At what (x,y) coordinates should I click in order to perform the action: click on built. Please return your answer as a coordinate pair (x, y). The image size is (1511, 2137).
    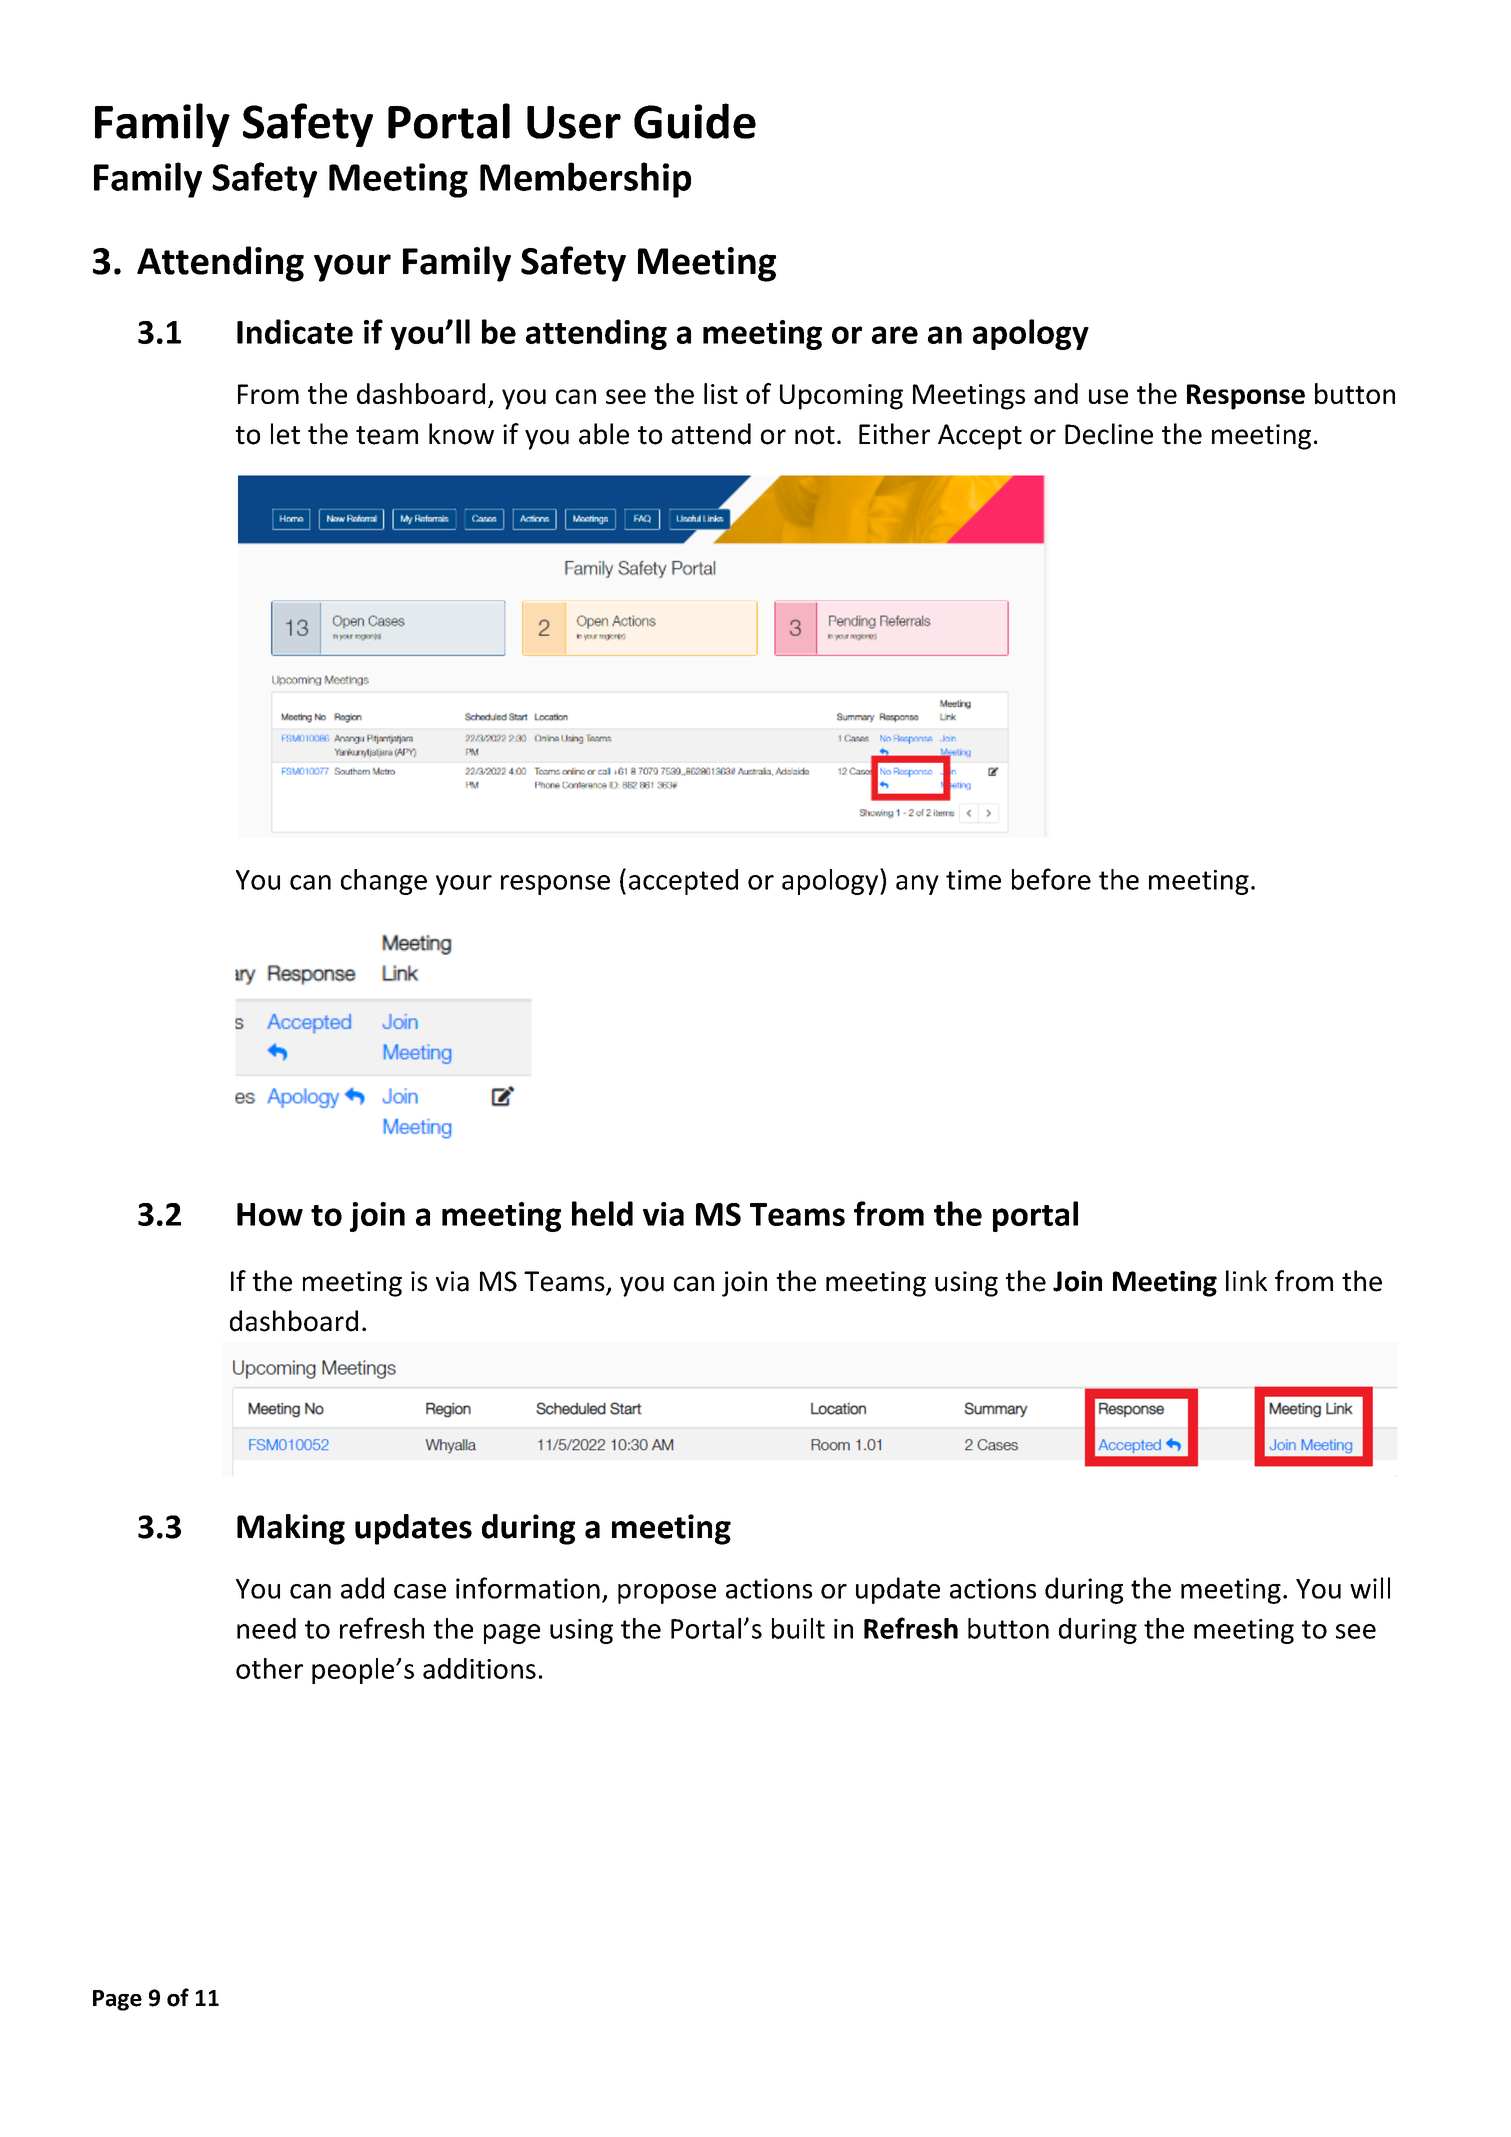
    Looking at the image, I should click on (798, 1628).
